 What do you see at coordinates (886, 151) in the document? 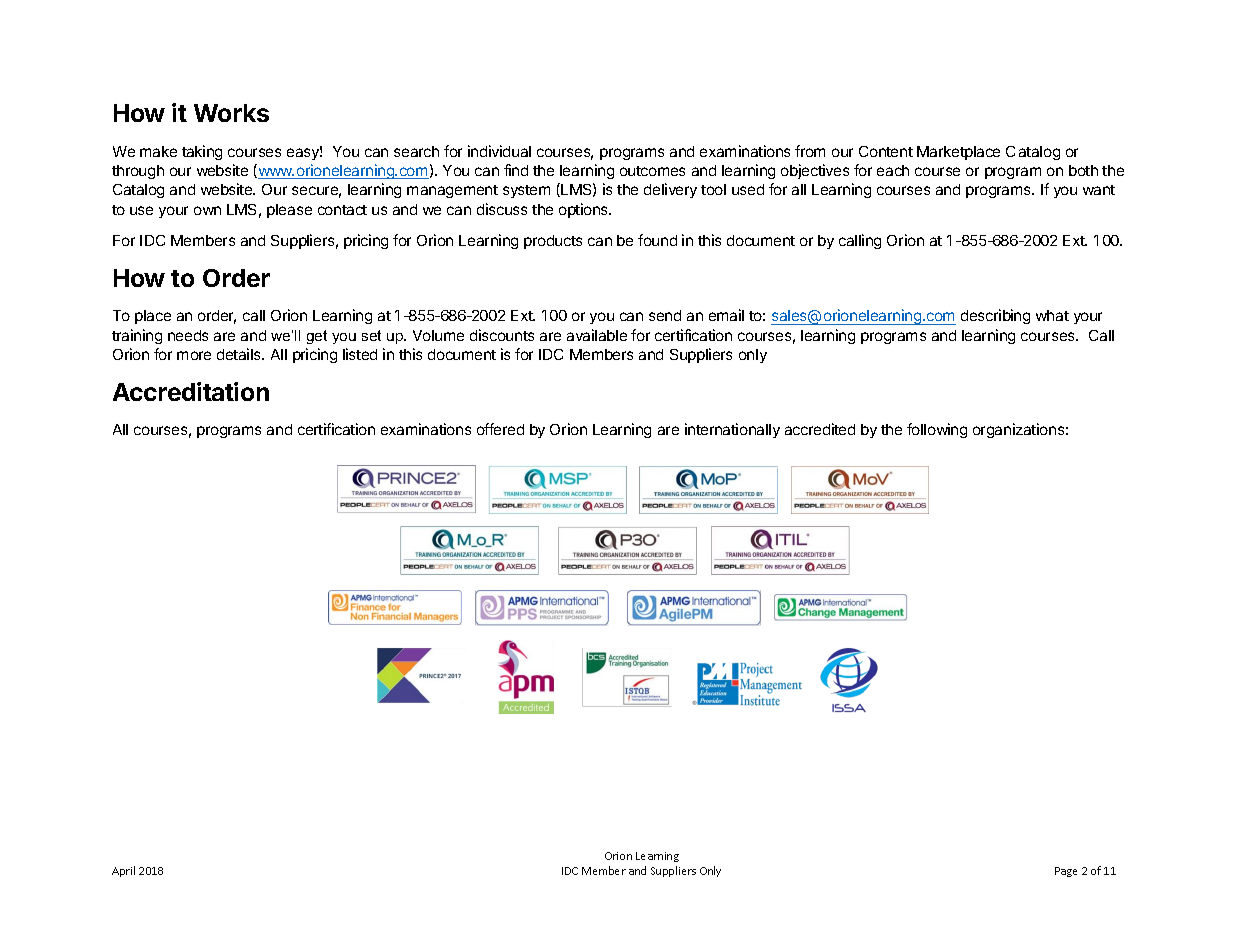
I see `Content` at bounding box center [886, 151].
